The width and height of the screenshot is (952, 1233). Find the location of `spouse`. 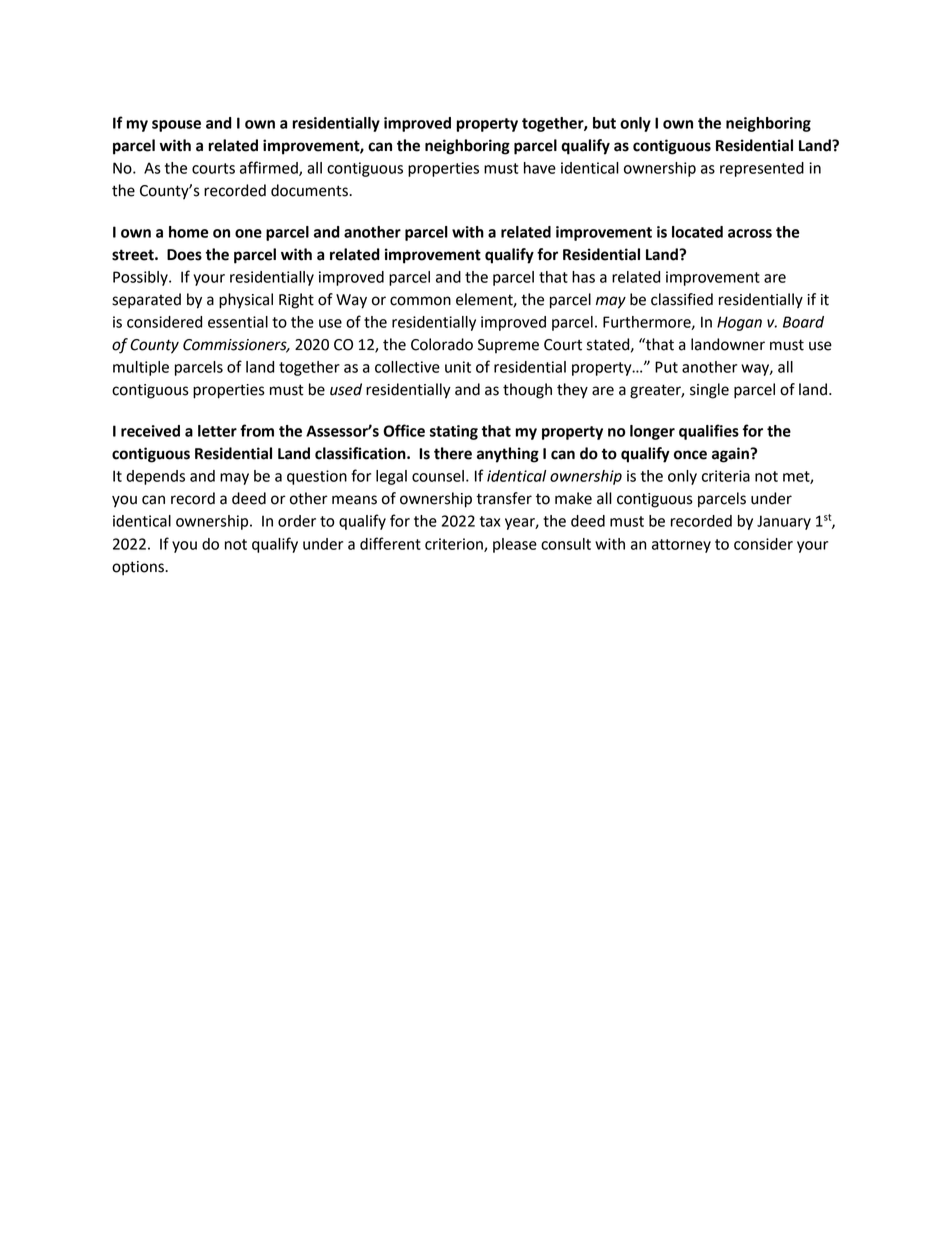

spouse is located at coordinates (176, 126).
